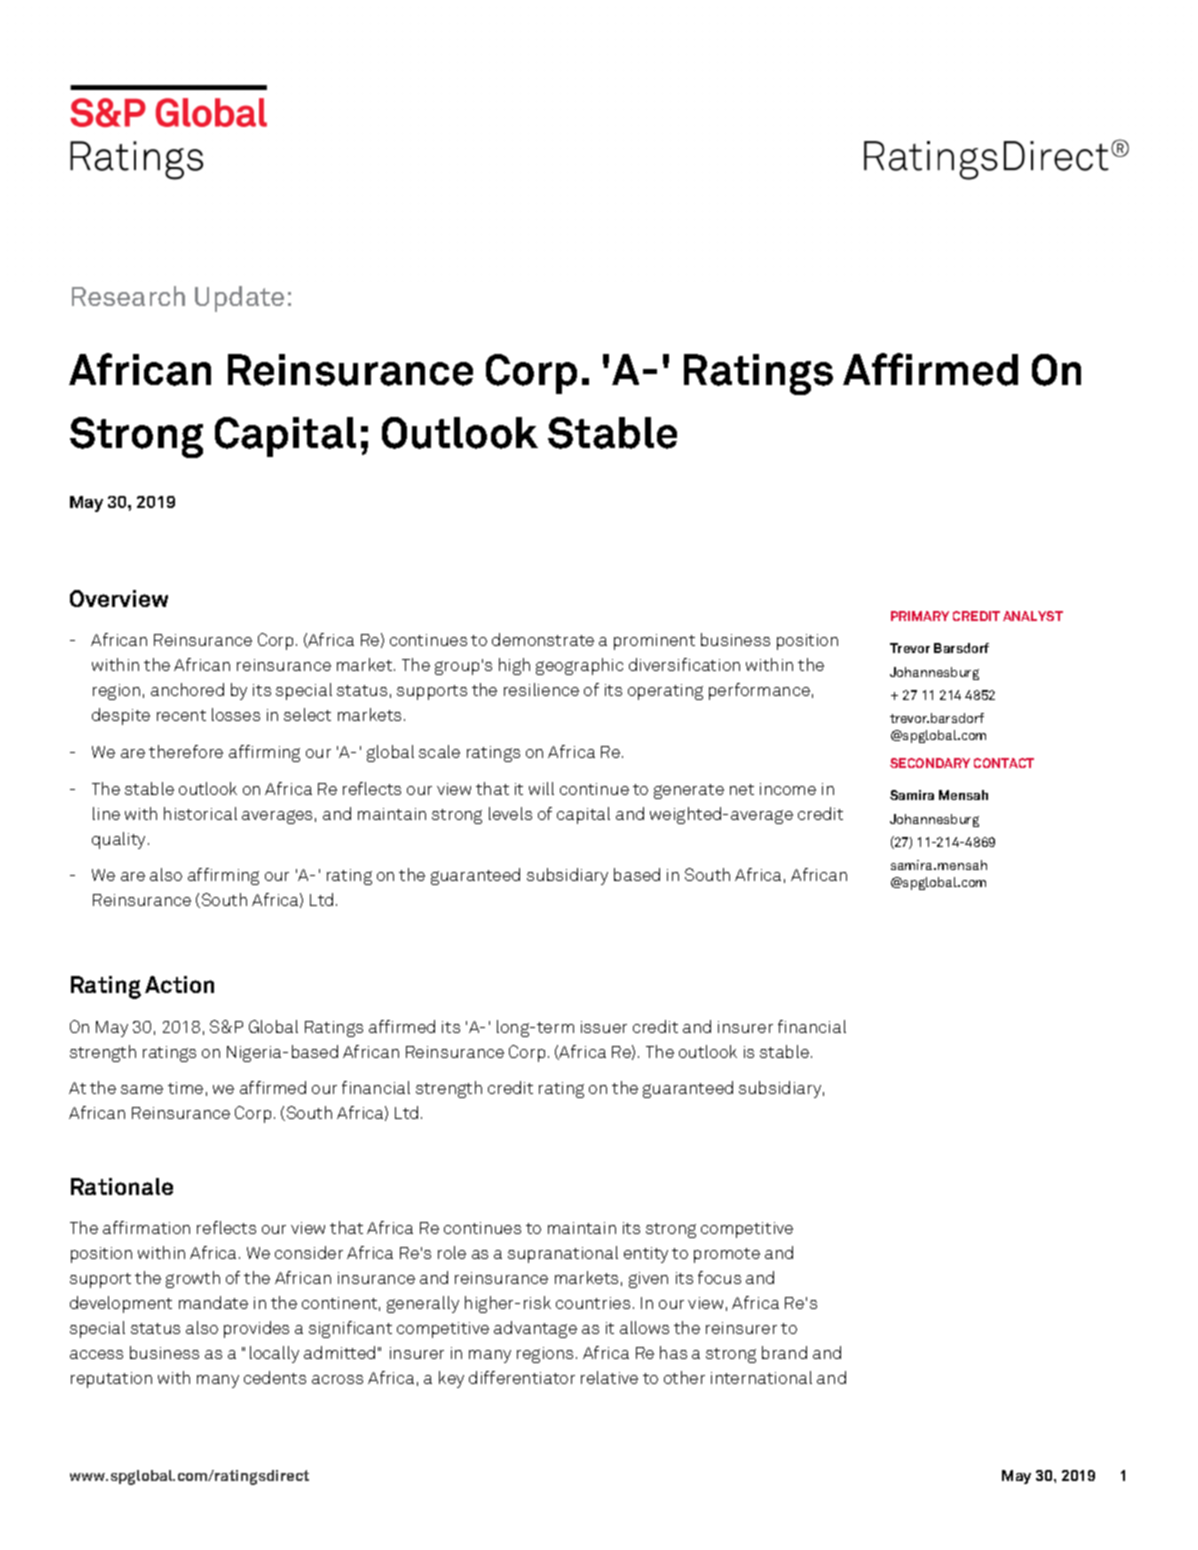  I want to click on issuer, so click(604, 1027).
